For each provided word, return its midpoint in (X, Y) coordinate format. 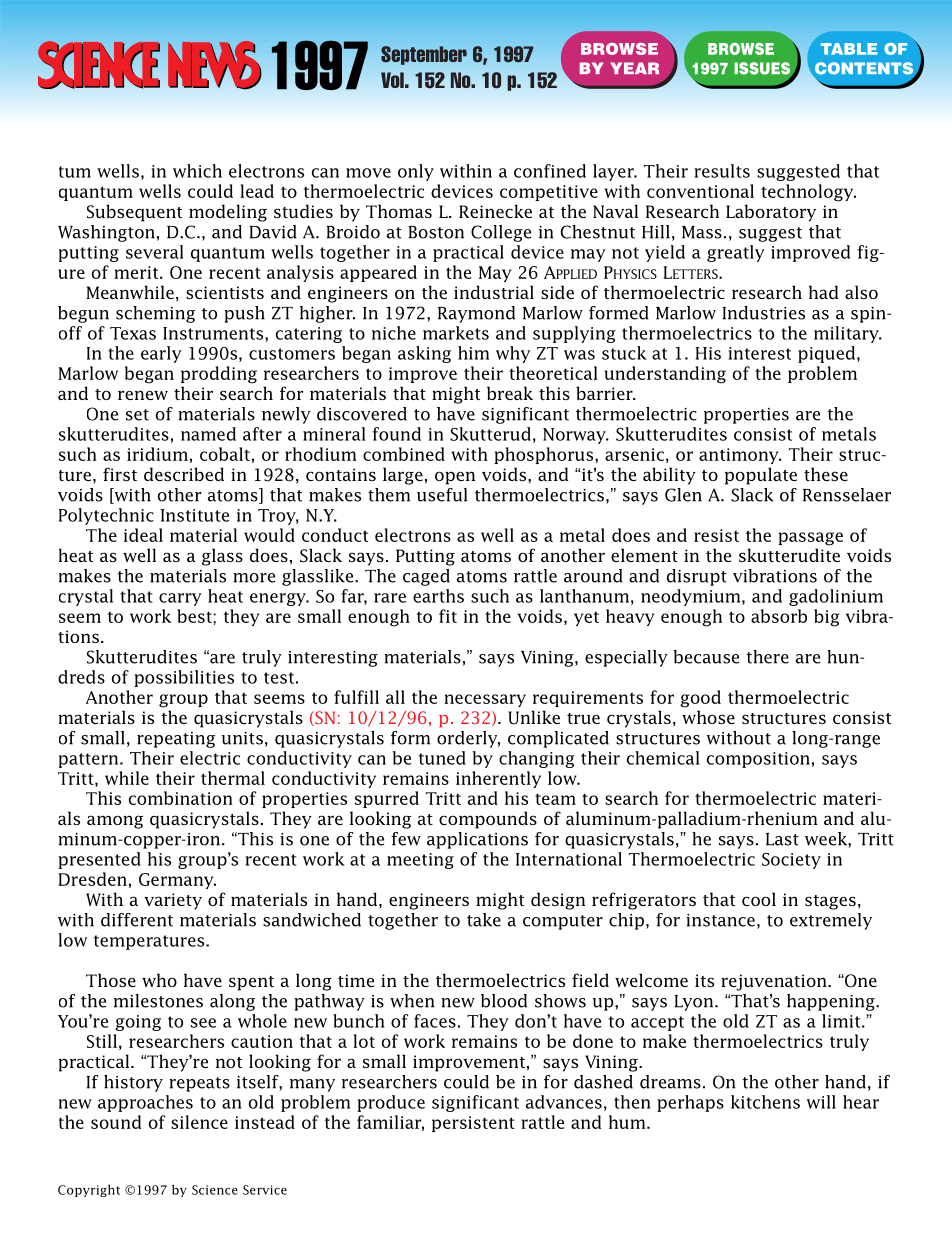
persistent (473, 1124)
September (424, 55)
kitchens (765, 1102)
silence (199, 1122)
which (197, 171)
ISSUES (763, 69)
